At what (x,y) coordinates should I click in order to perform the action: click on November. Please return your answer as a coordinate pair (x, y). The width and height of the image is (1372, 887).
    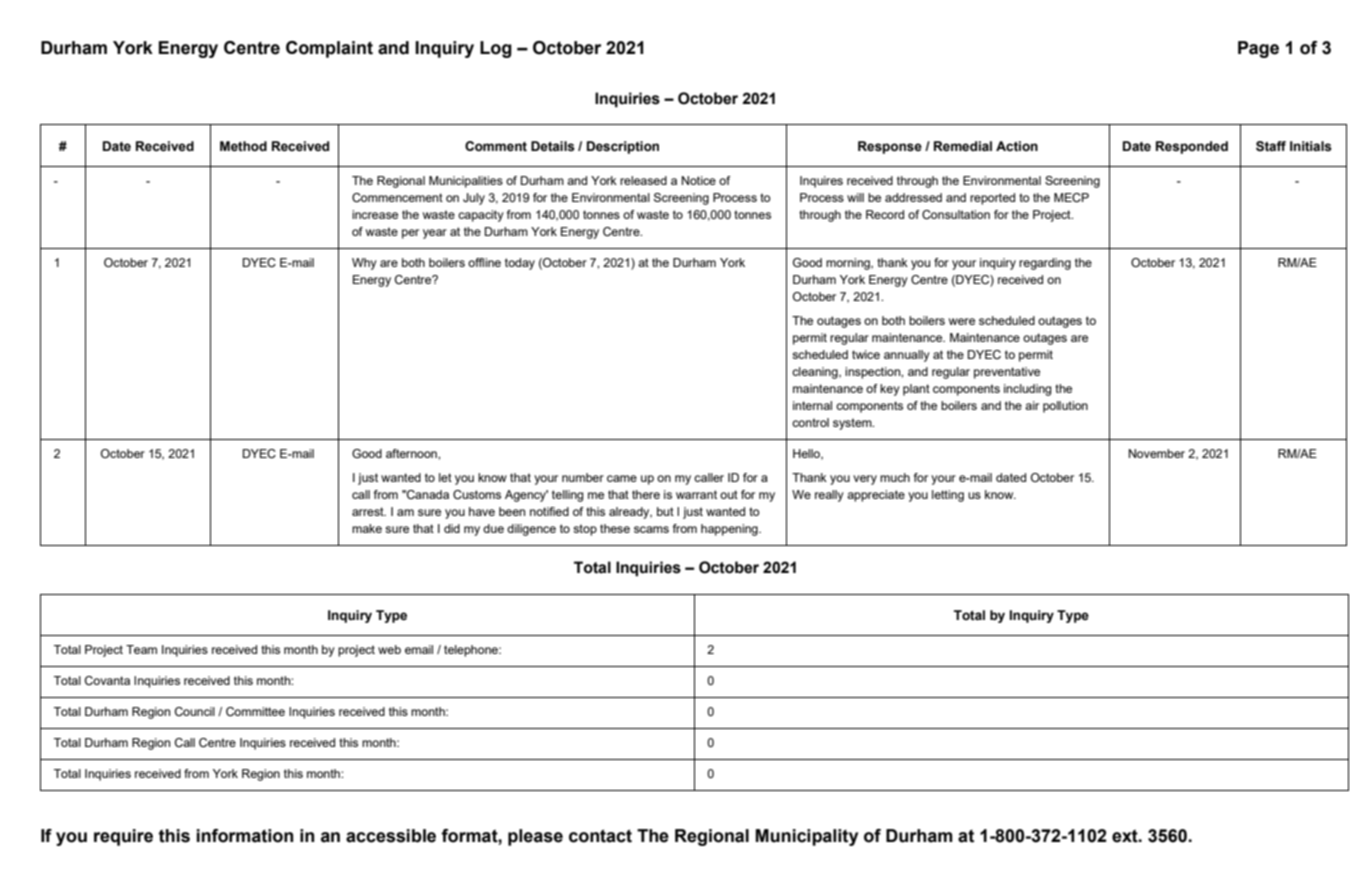
    Looking at the image, I should click on (1157, 453).
